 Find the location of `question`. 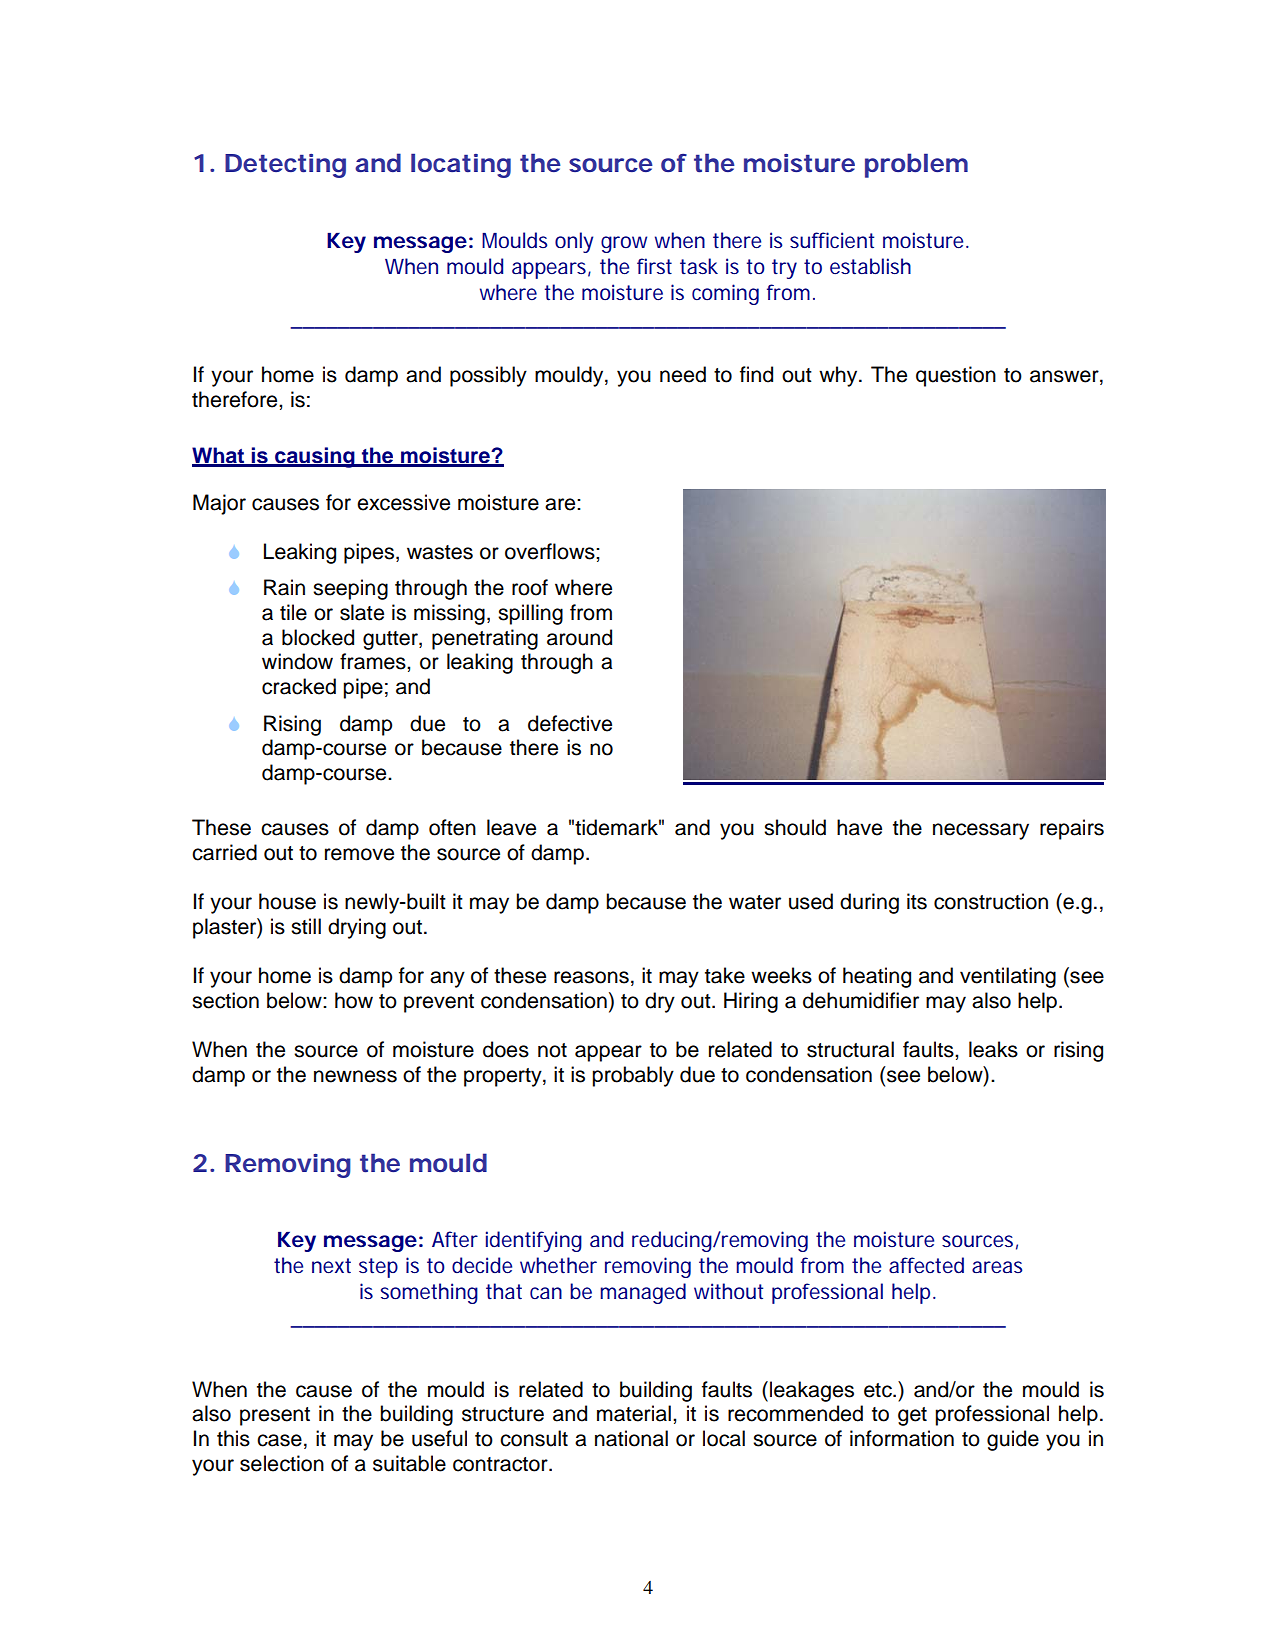

question is located at coordinates (956, 376).
